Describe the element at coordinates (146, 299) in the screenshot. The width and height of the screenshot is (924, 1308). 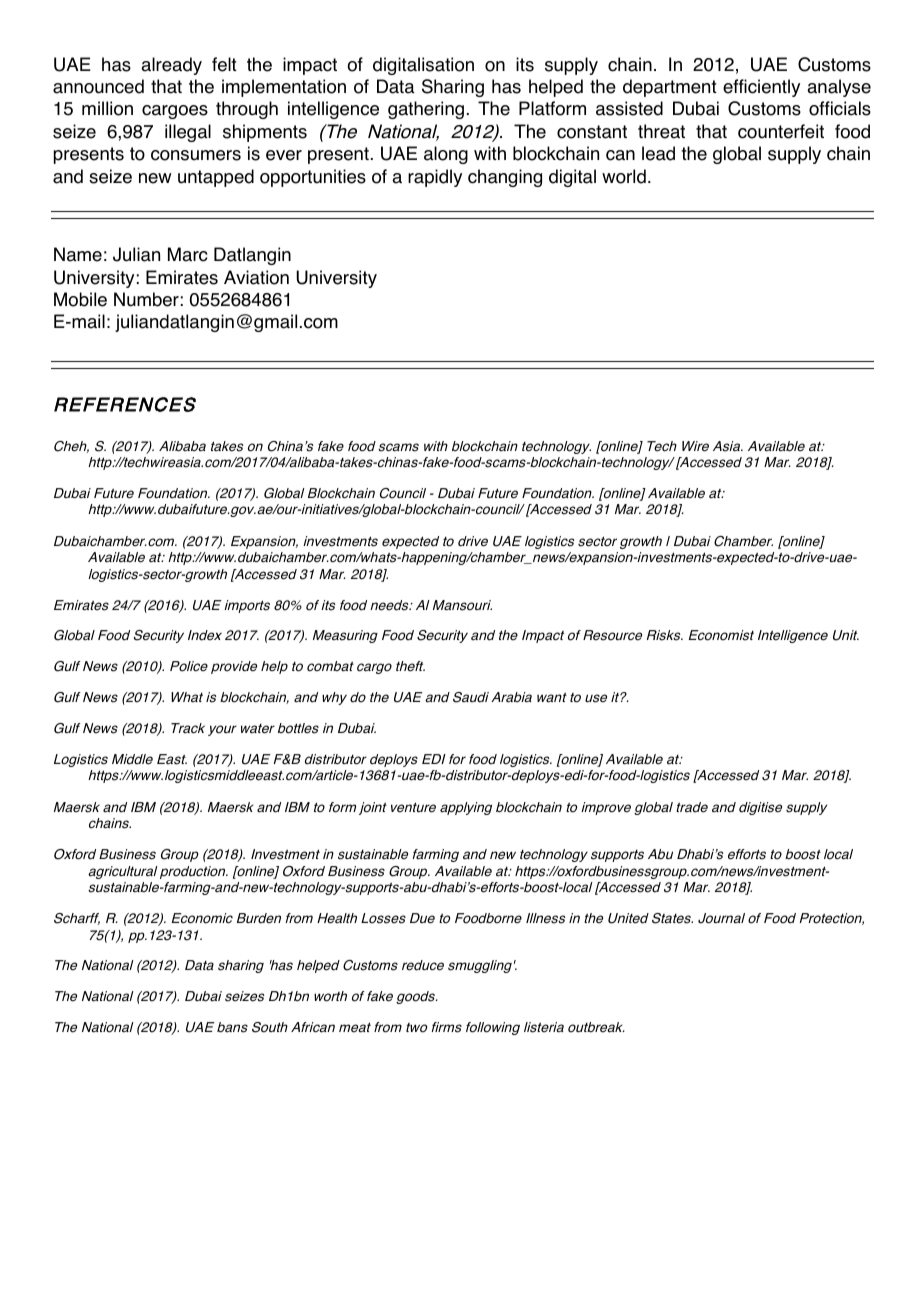
I see `Number` at that location.
